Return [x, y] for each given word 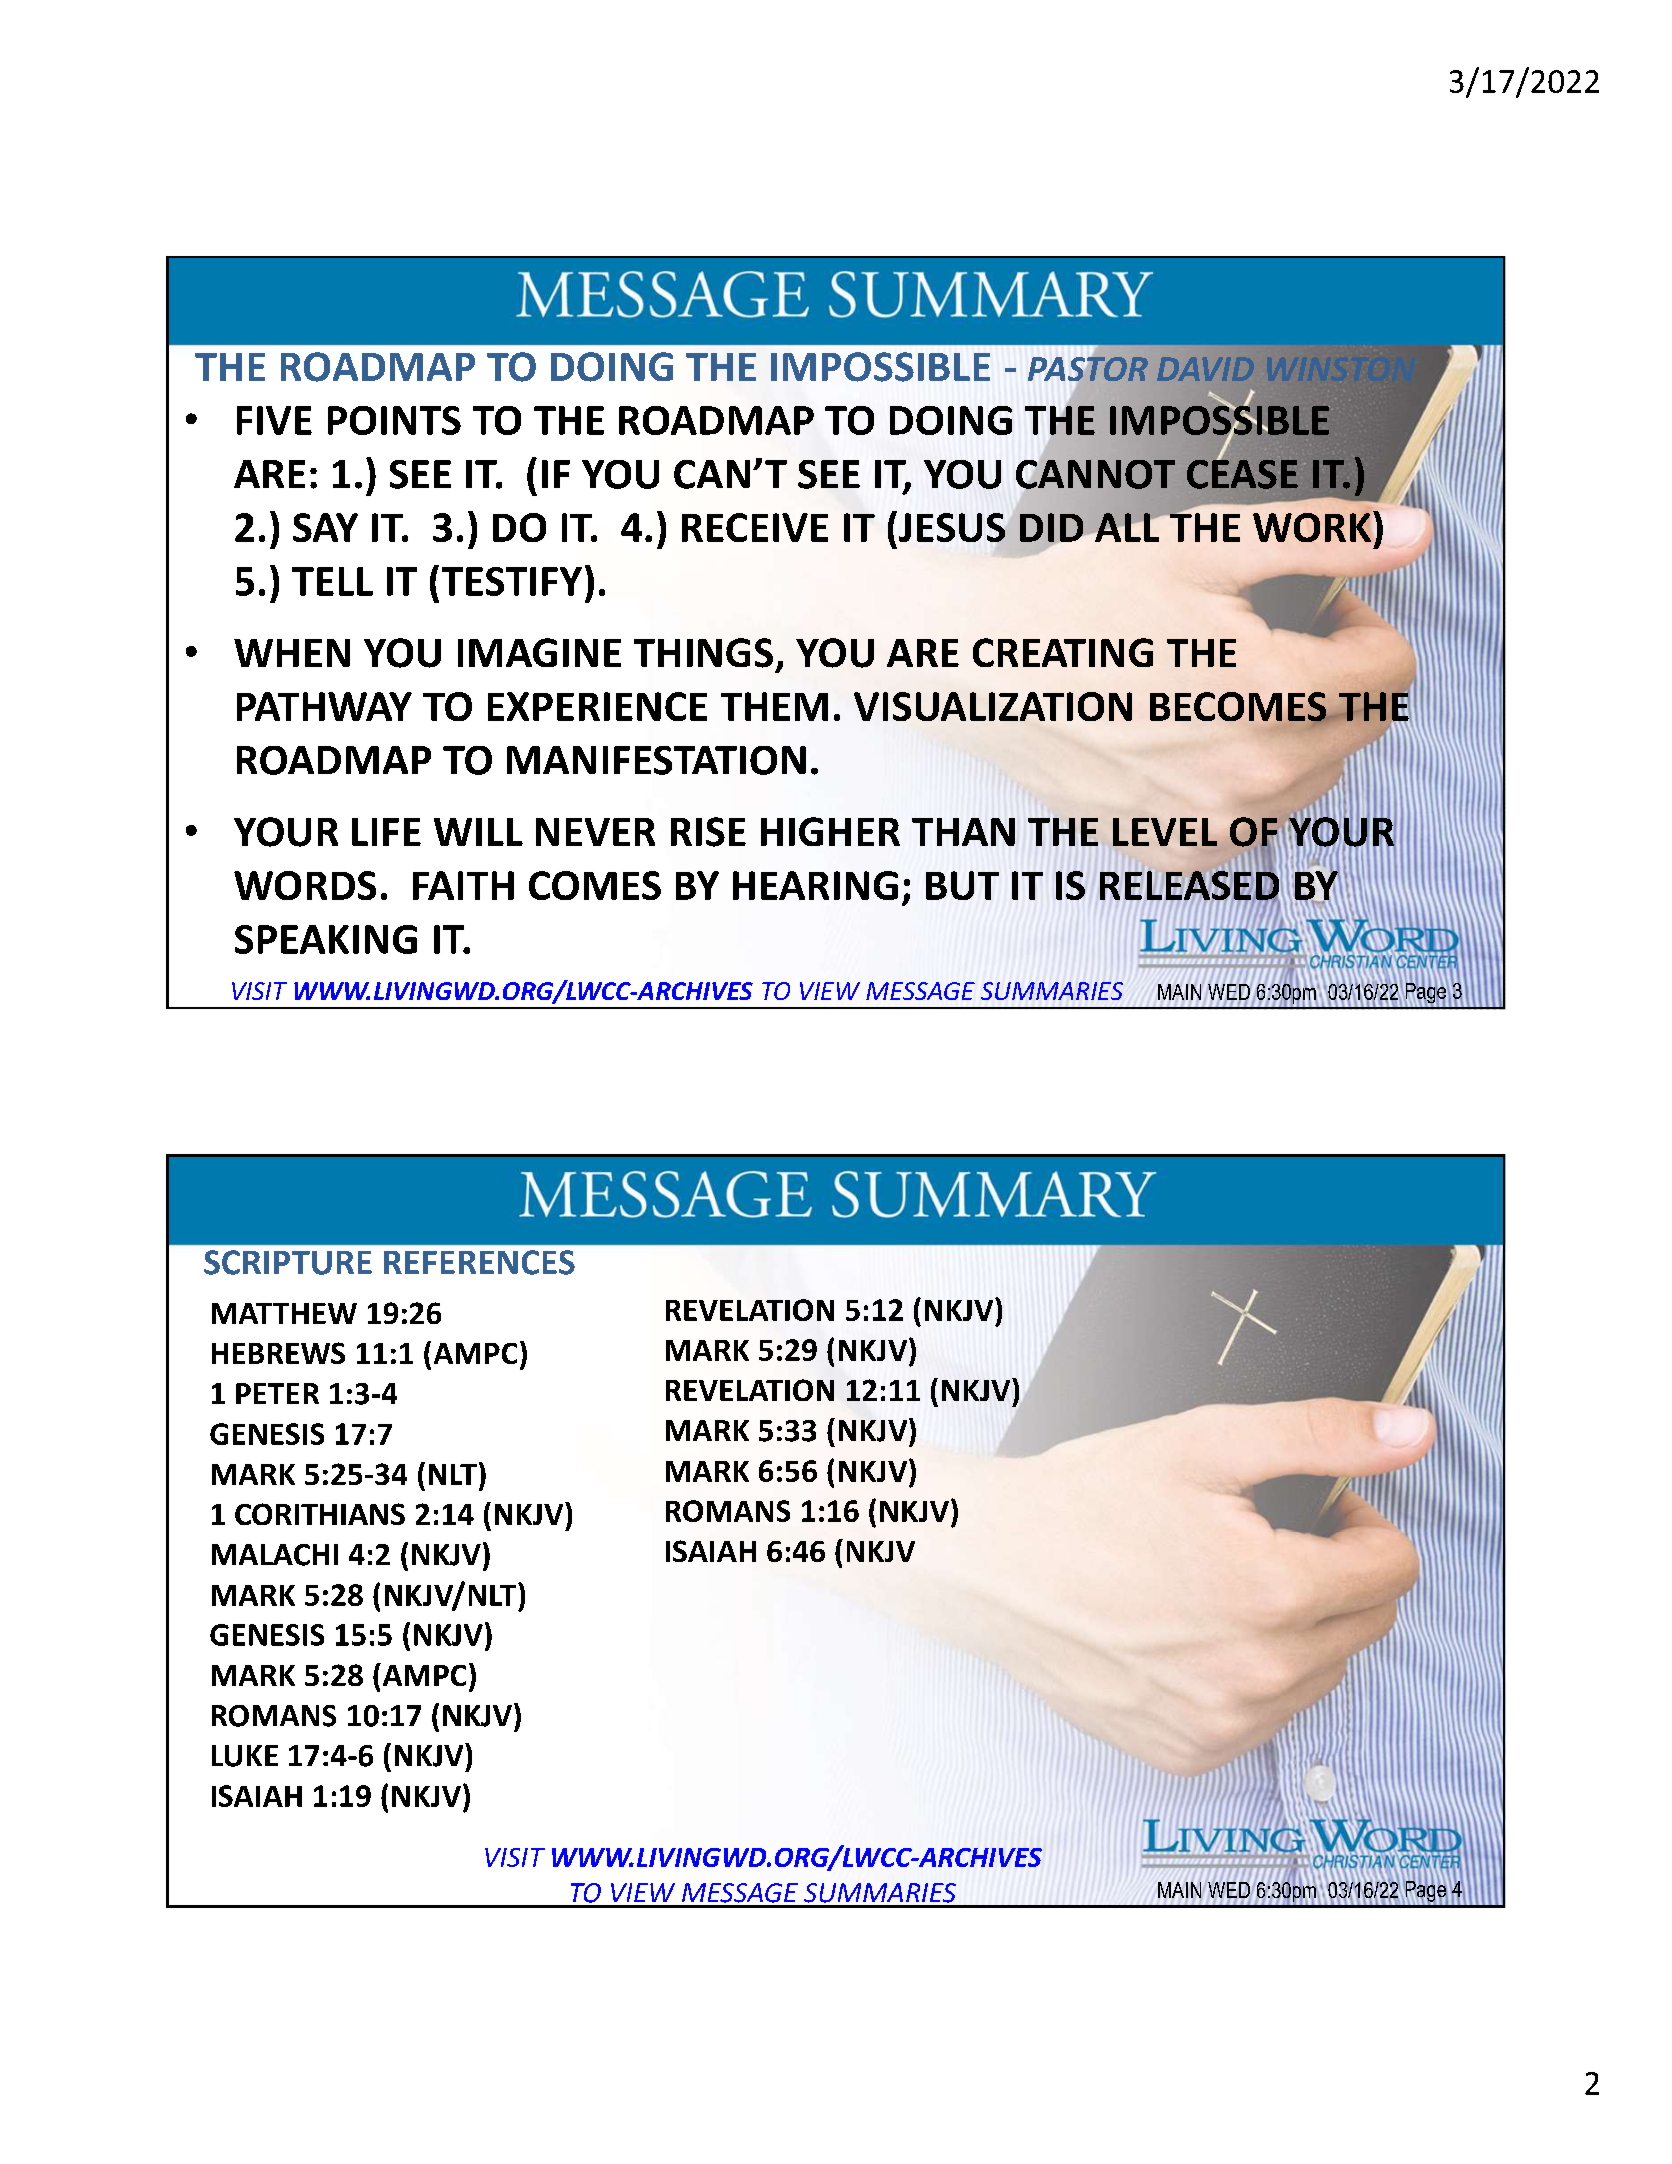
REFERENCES [479, 1262]
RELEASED [1189, 885]
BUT [962, 885]
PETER [277, 1393]
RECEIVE [755, 527]
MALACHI [275, 1555]
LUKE [245, 1756]
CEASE [1242, 473]
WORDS [305, 885]
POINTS [394, 420]
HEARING [815, 885]
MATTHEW [284, 1313]
